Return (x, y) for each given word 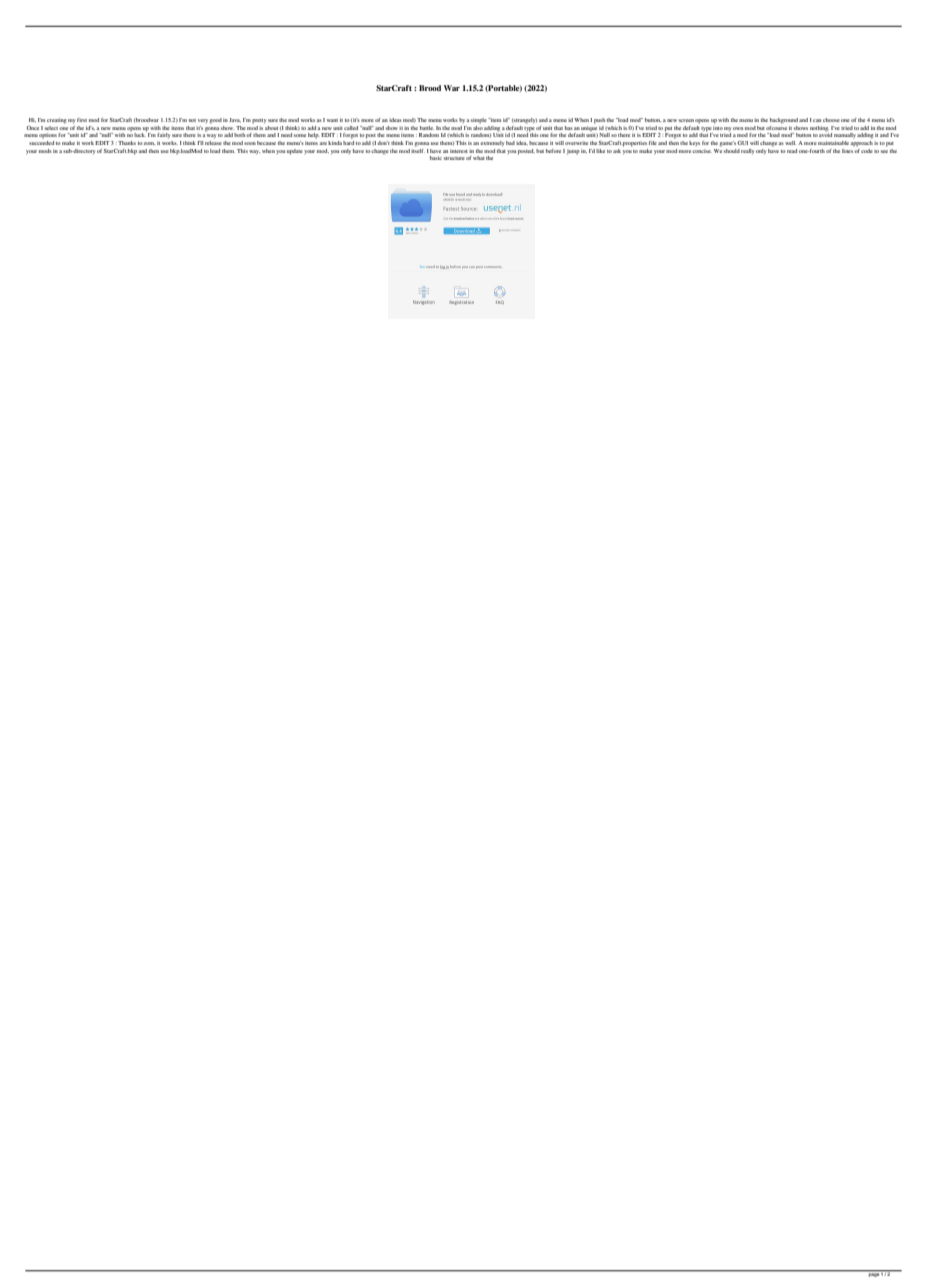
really (747, 151)
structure (454, 158)
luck (140, 134)
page (874, 1274)
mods (45, 151)
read (792, 151)
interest (459, 151)
